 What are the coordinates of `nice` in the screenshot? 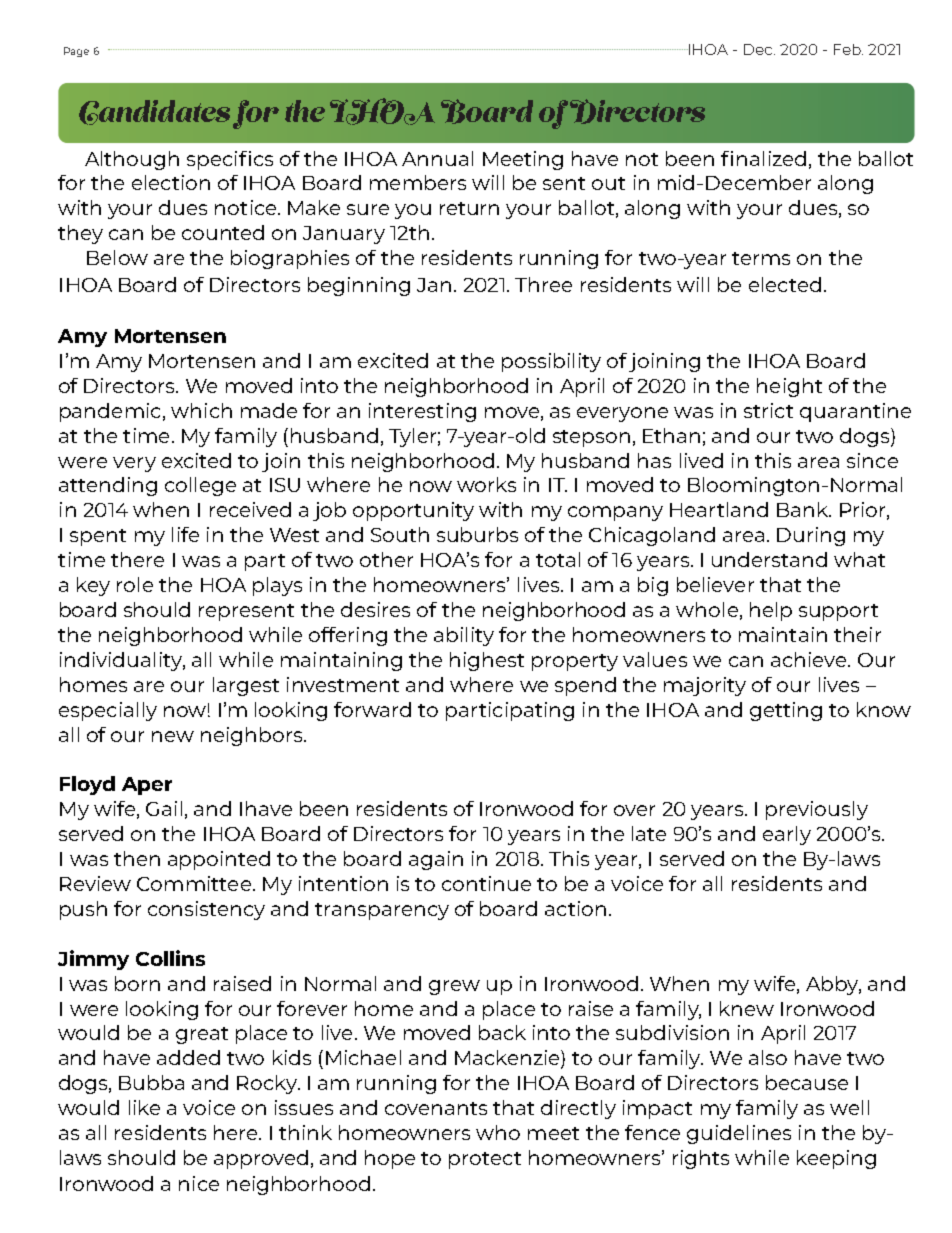 It's located at (199, 1183).
